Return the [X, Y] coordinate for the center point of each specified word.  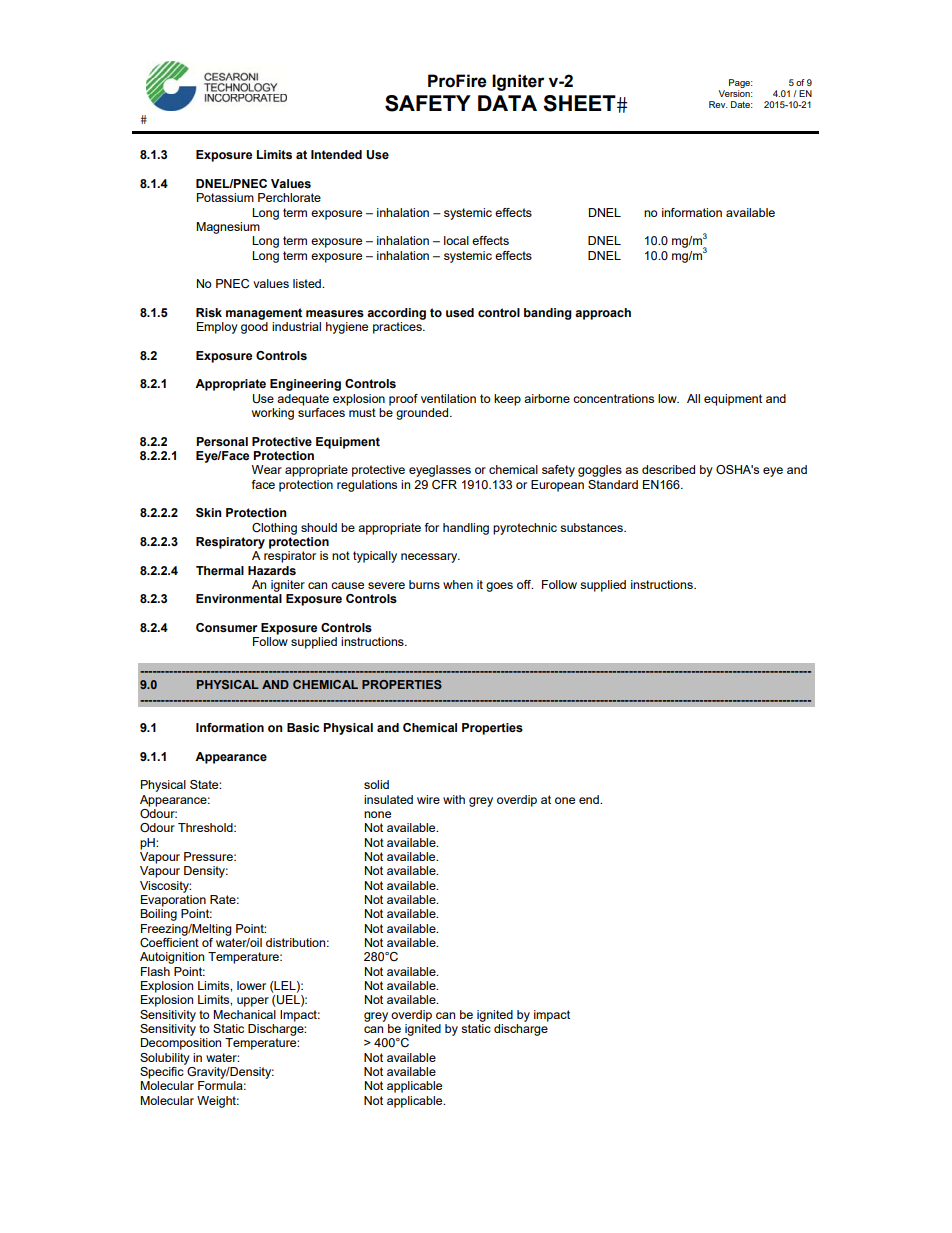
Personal [222, 442]
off [525, 584]
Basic [303, 727]
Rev [718, 104]
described [668, 469]
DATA [507, 103]
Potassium [225, 197]
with [454, 799]
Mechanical [244, 1014]
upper [253, 1002]
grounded [423, 414]
